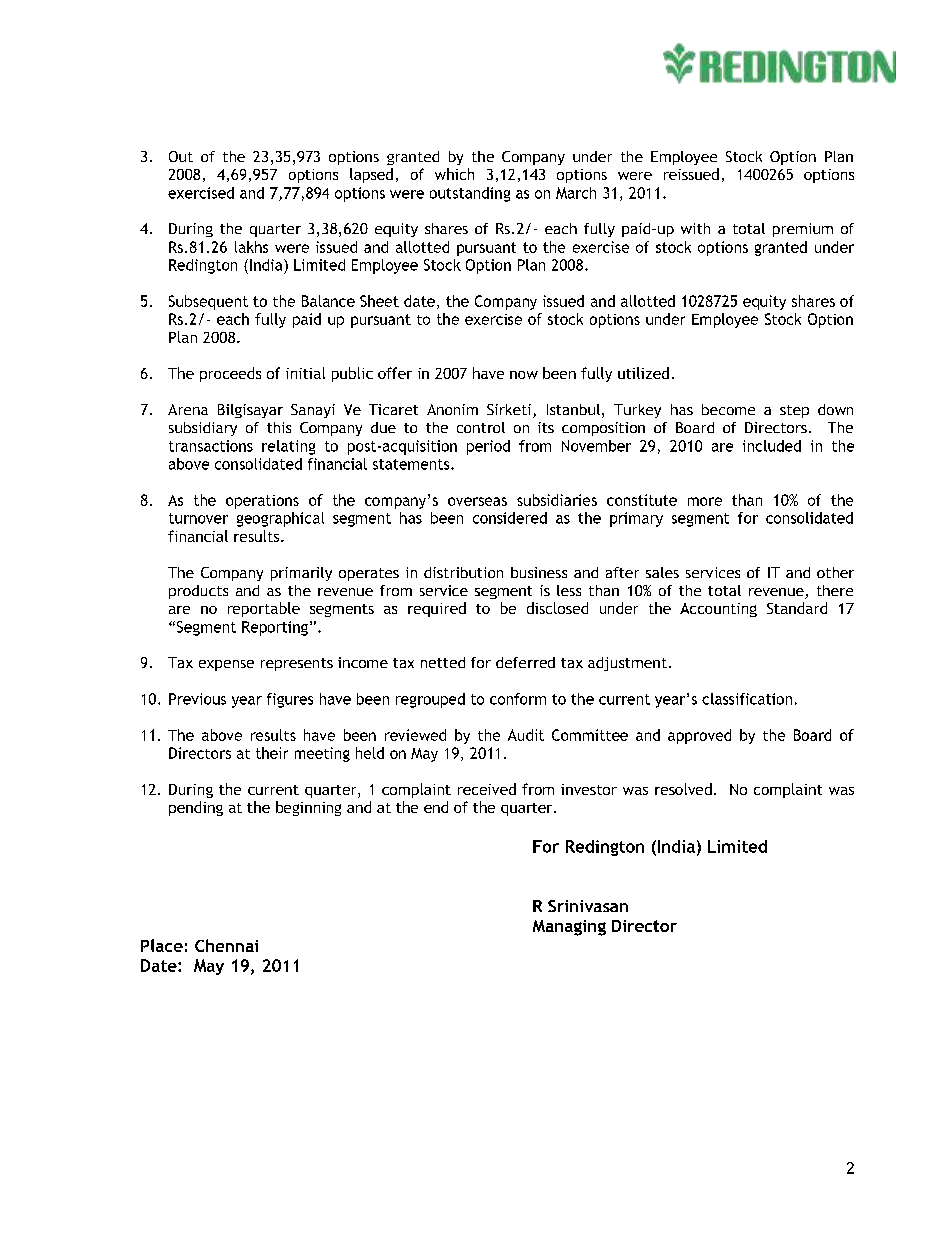  I want to click on other, so click(835, 572).
